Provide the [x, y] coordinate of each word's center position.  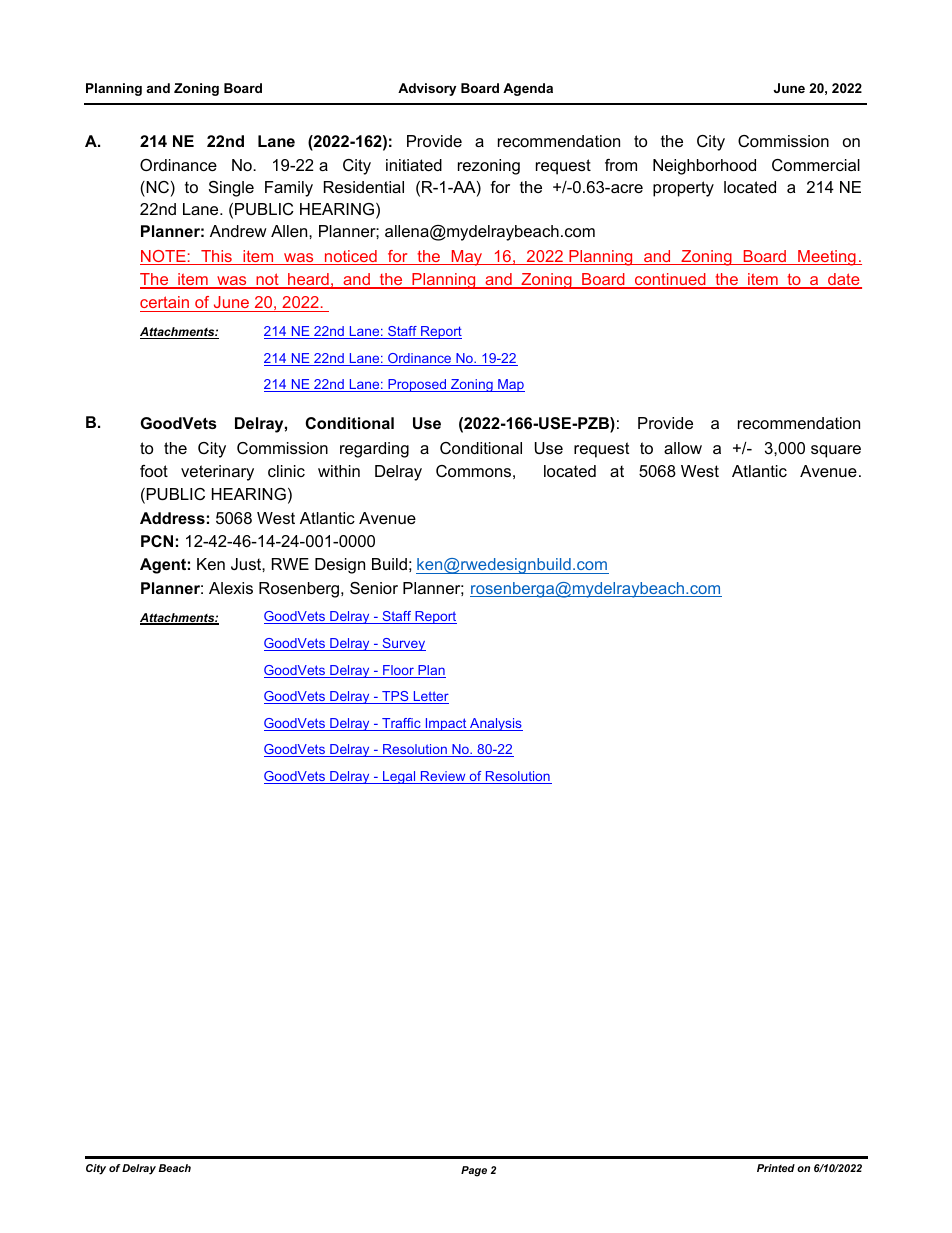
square [836, 451]
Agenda [528, 89]
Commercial [816, 165]
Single [231, 189]
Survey [403, 644]
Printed [776, 1168]
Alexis [231, 588]
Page [474, 1171]
